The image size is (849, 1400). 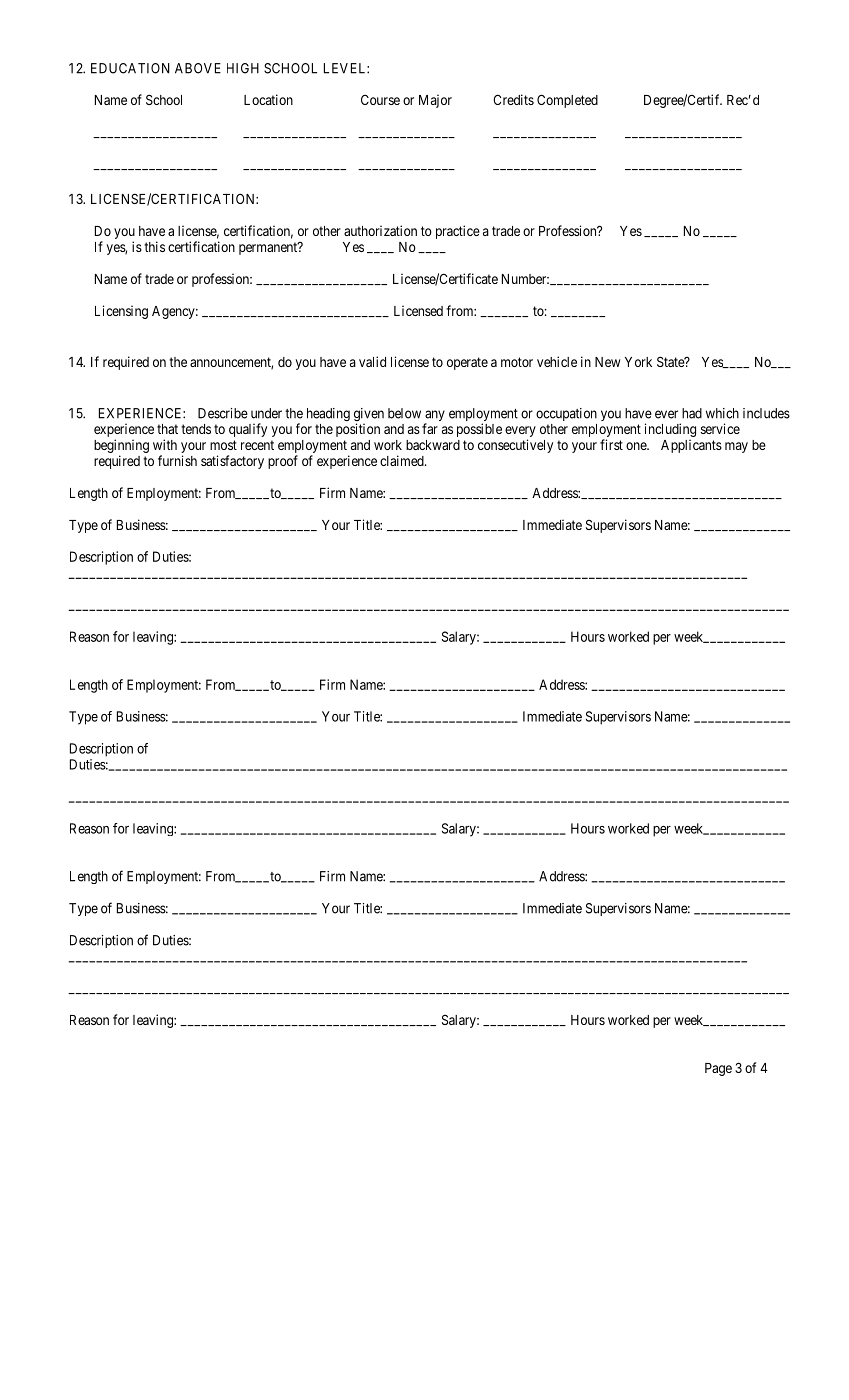 What do you see at coordinates (435, 101) in the screenshot?
I see `Major` at bounding box center [435, 101].
